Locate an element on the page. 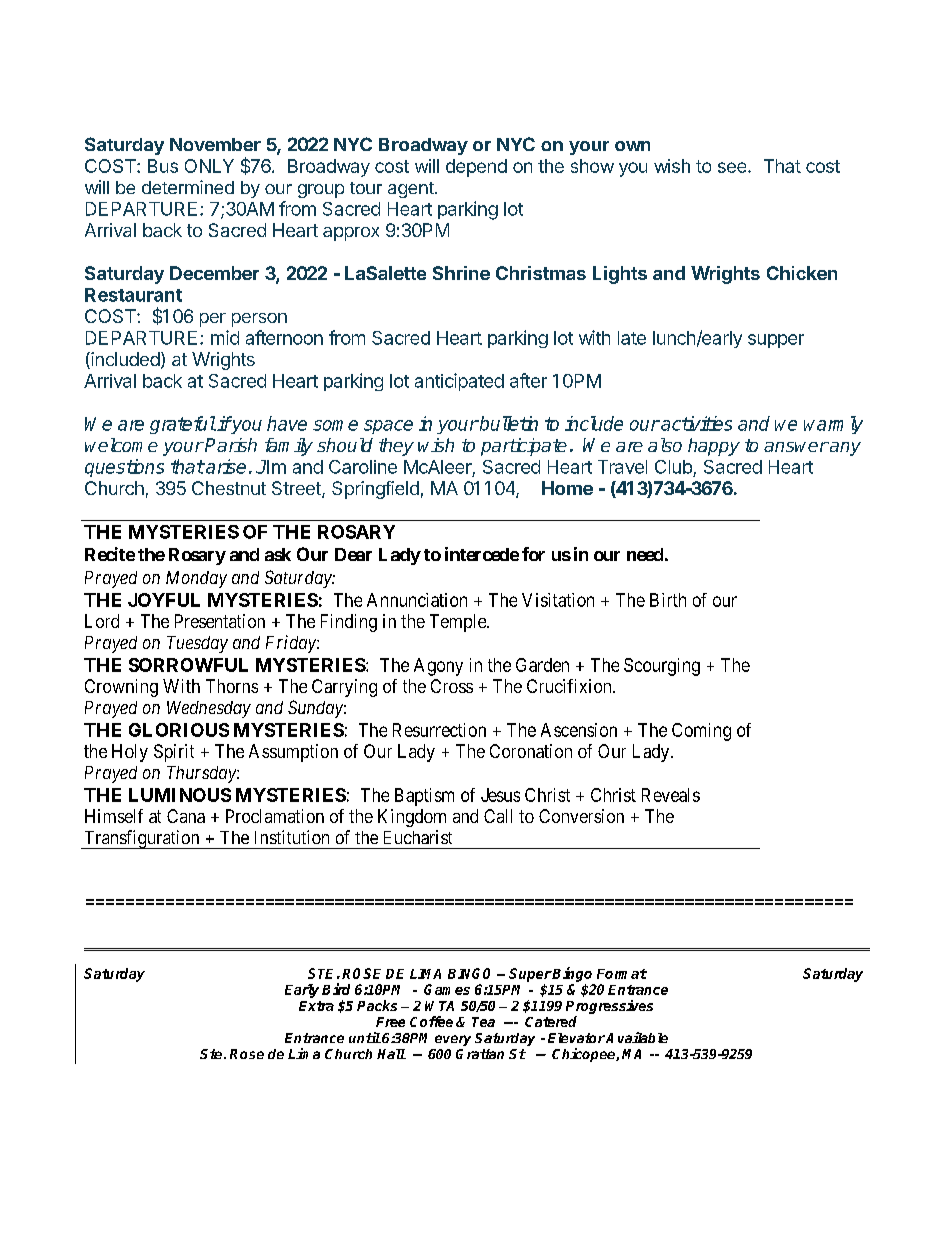 This image has width=952, height=1233. ONLY is located at coordinates (209, 166).
